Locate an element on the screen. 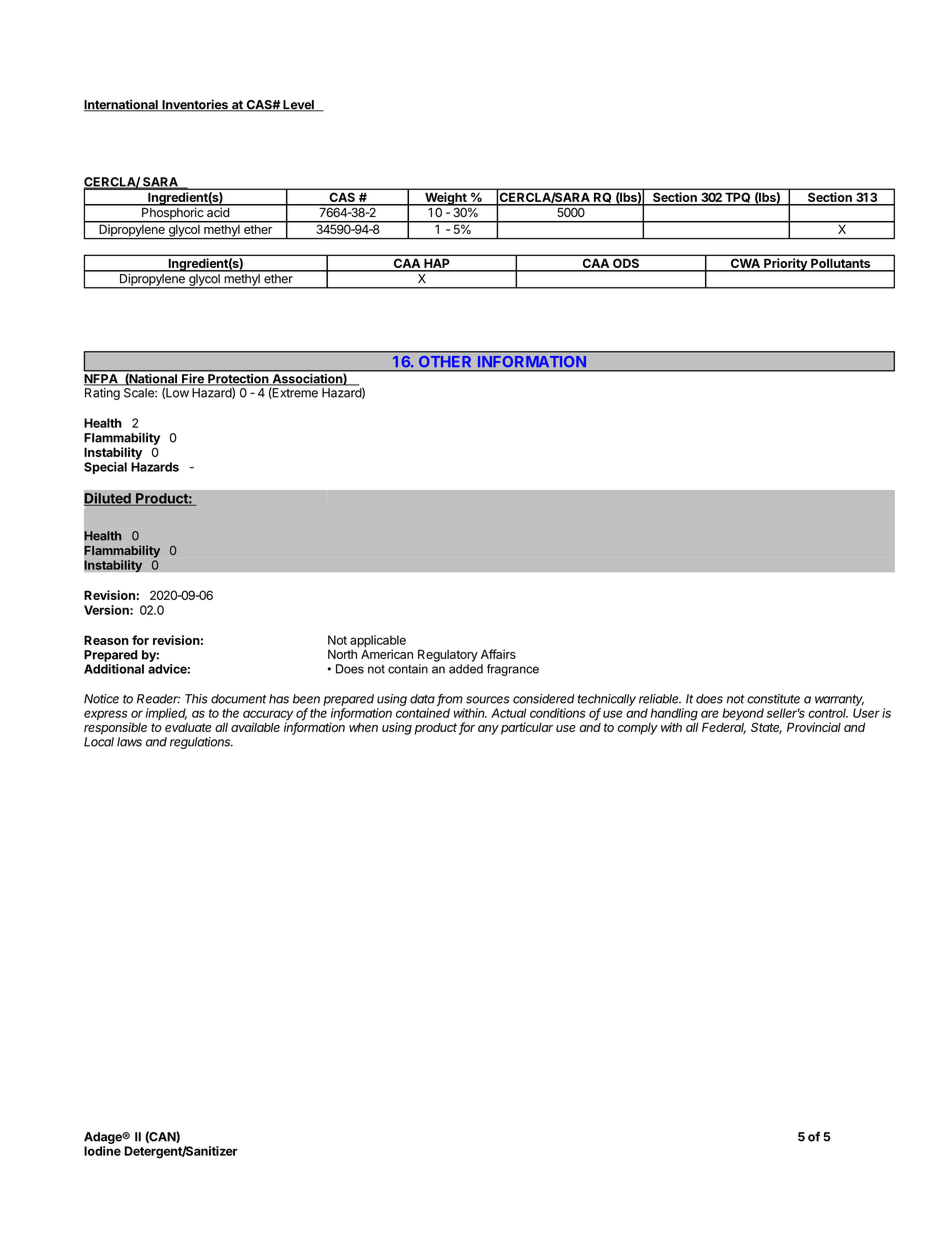  Level is located at coordinates (298, 106).
